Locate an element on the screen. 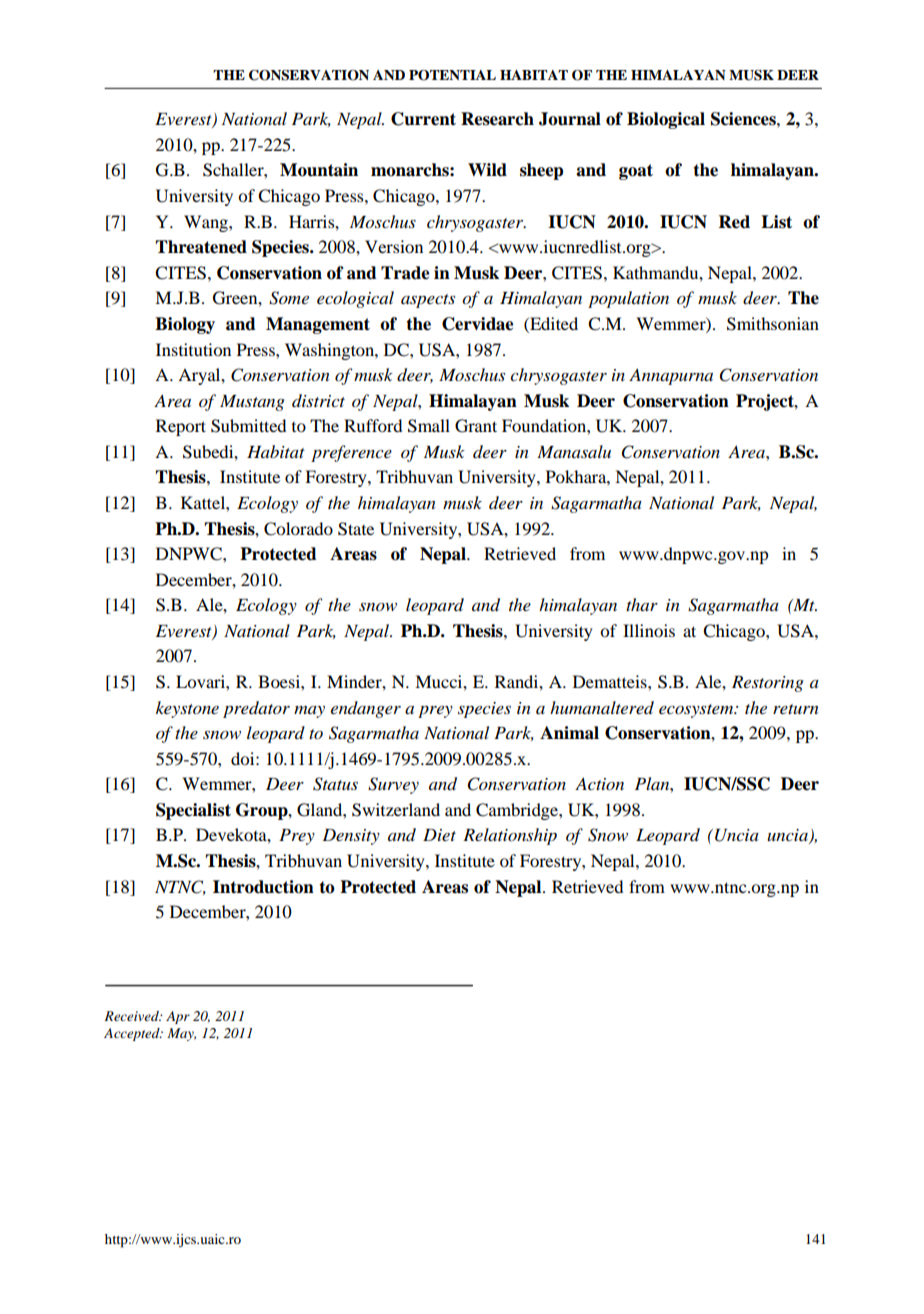 The width and height of the screenshot is (924, 1314). thar is located at coordinates (642, 604).
